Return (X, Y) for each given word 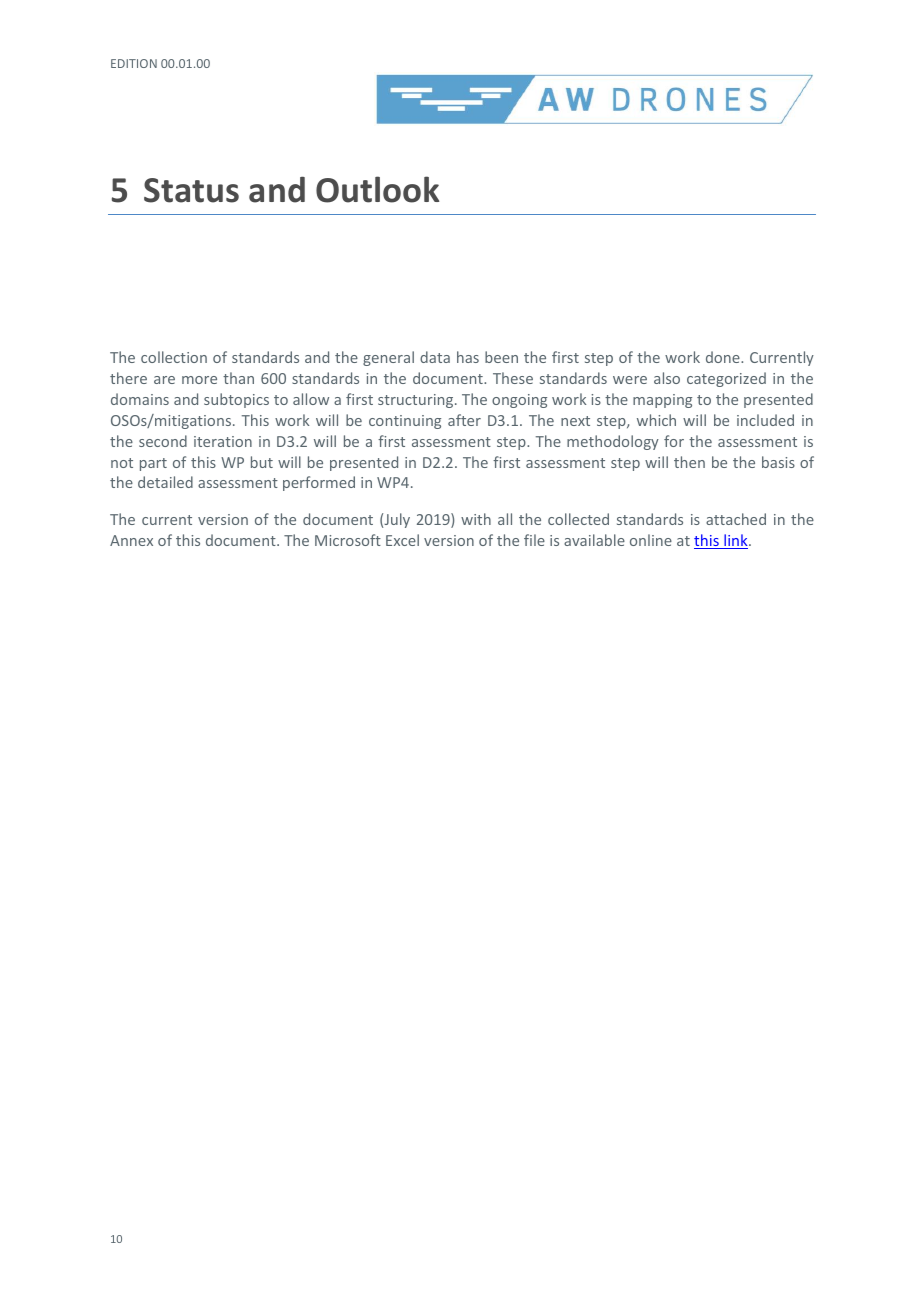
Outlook (377, 189)
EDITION (134, 63)
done (724, 357)
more (199, 380)
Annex (131, 540)
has (468, 357)
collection (174, 357)
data (435, 357)
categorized (726, 379)
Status (191, 190)
